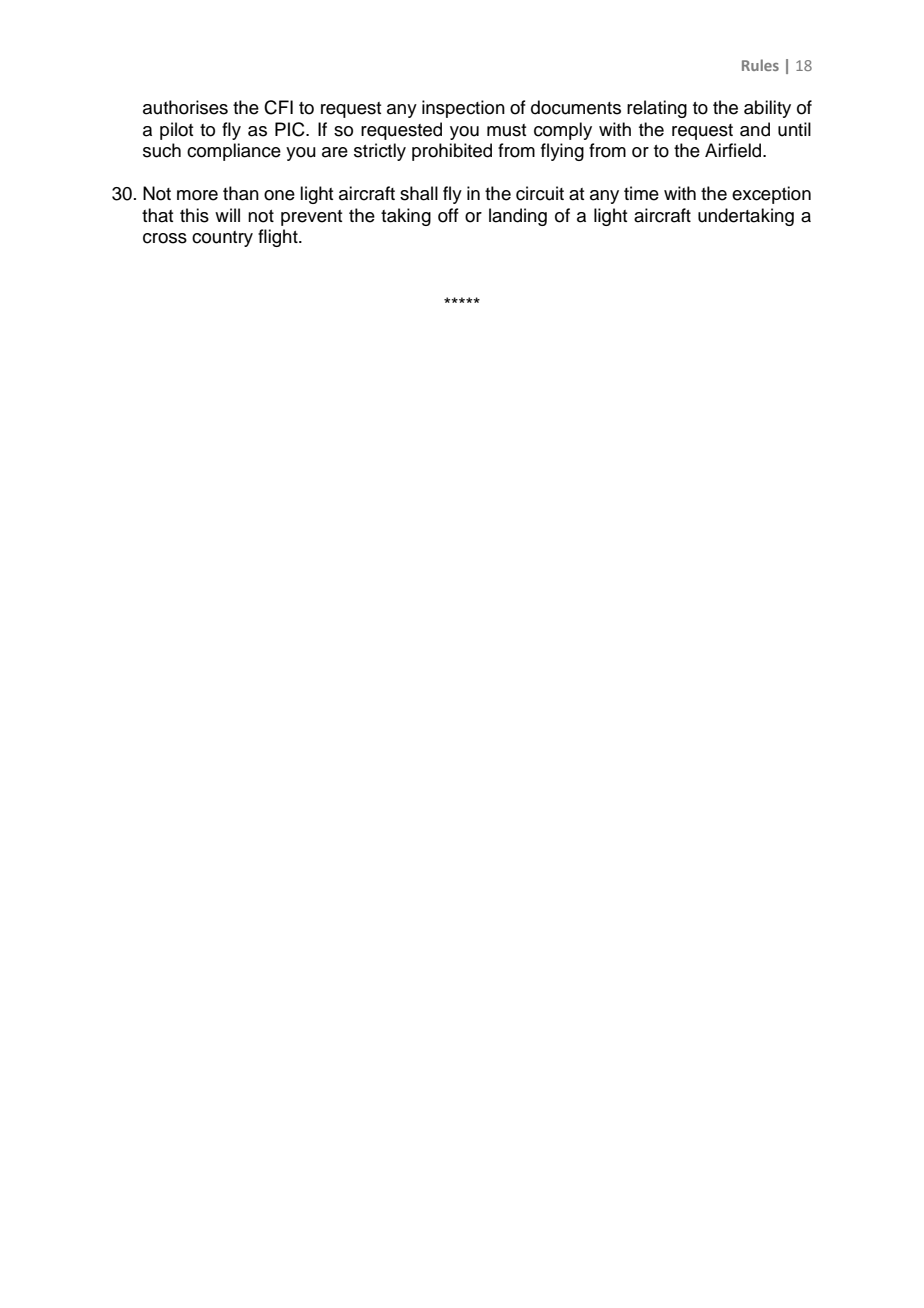 This screenshot has height=1308, width=924. Describe the element at coordinates (291, 129) in the screenshot. I see `PIC` at that location.
